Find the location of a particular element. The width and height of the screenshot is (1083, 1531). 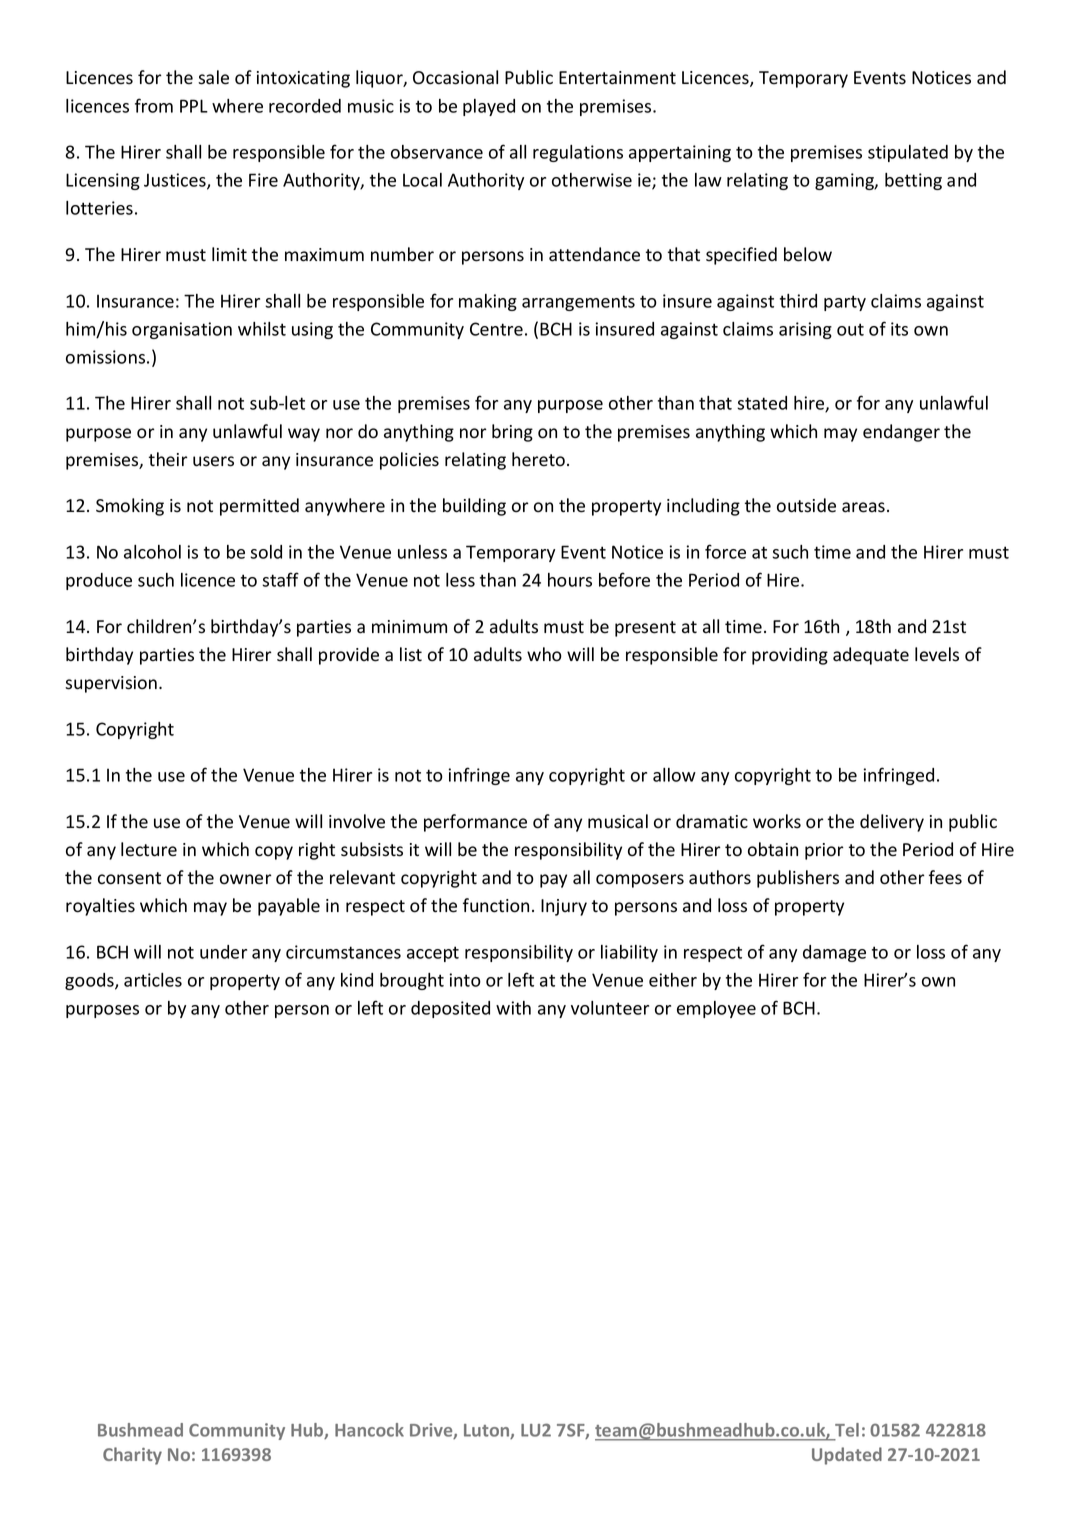

played is located at coordinates (489, 107).
